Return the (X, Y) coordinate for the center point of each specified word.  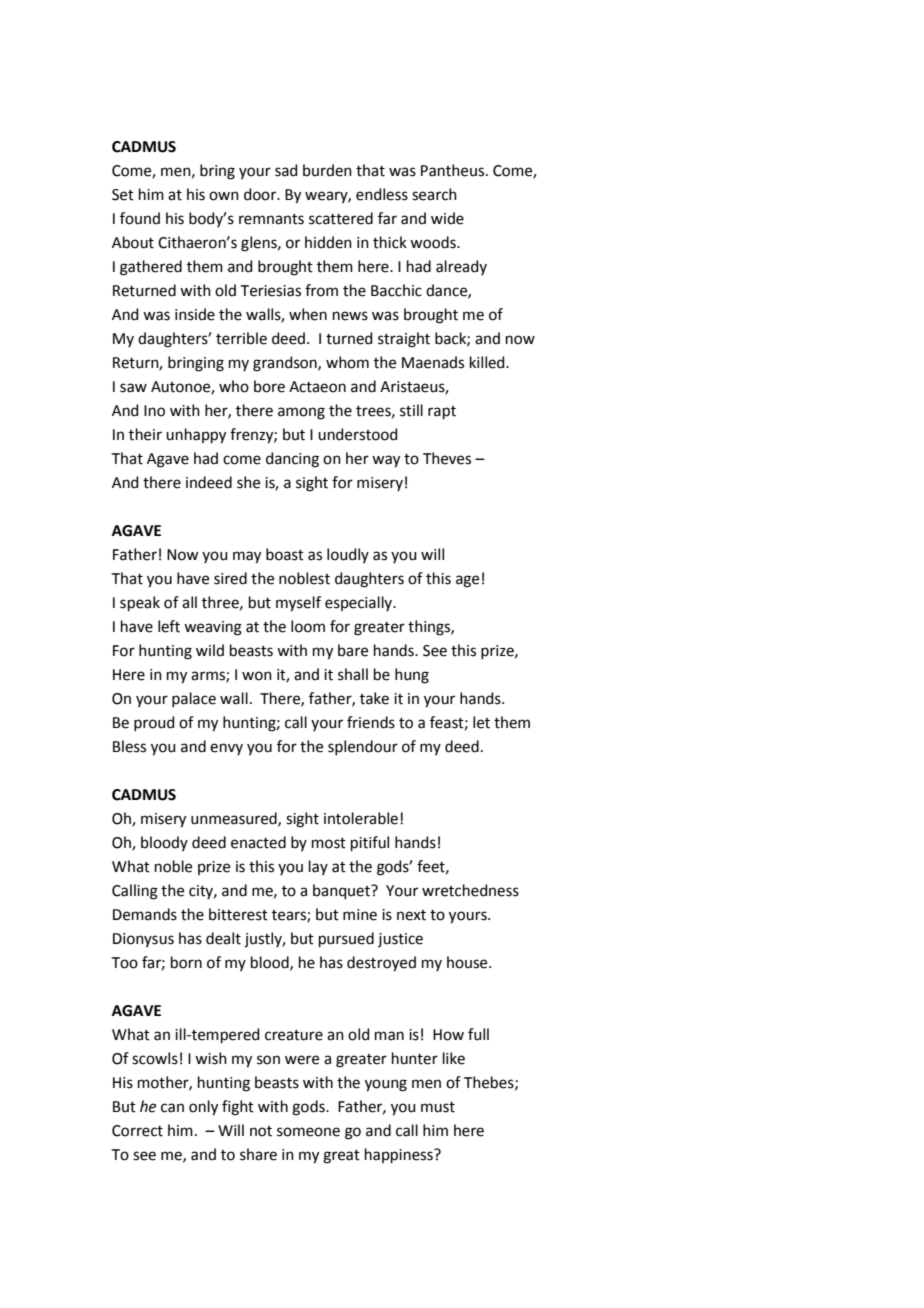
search (434, 194)
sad (286, 170)
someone (308, 1132)
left (169, 626)
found (140, 218)
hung (412, 676)
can (172, 1108)
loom (308, 626)
